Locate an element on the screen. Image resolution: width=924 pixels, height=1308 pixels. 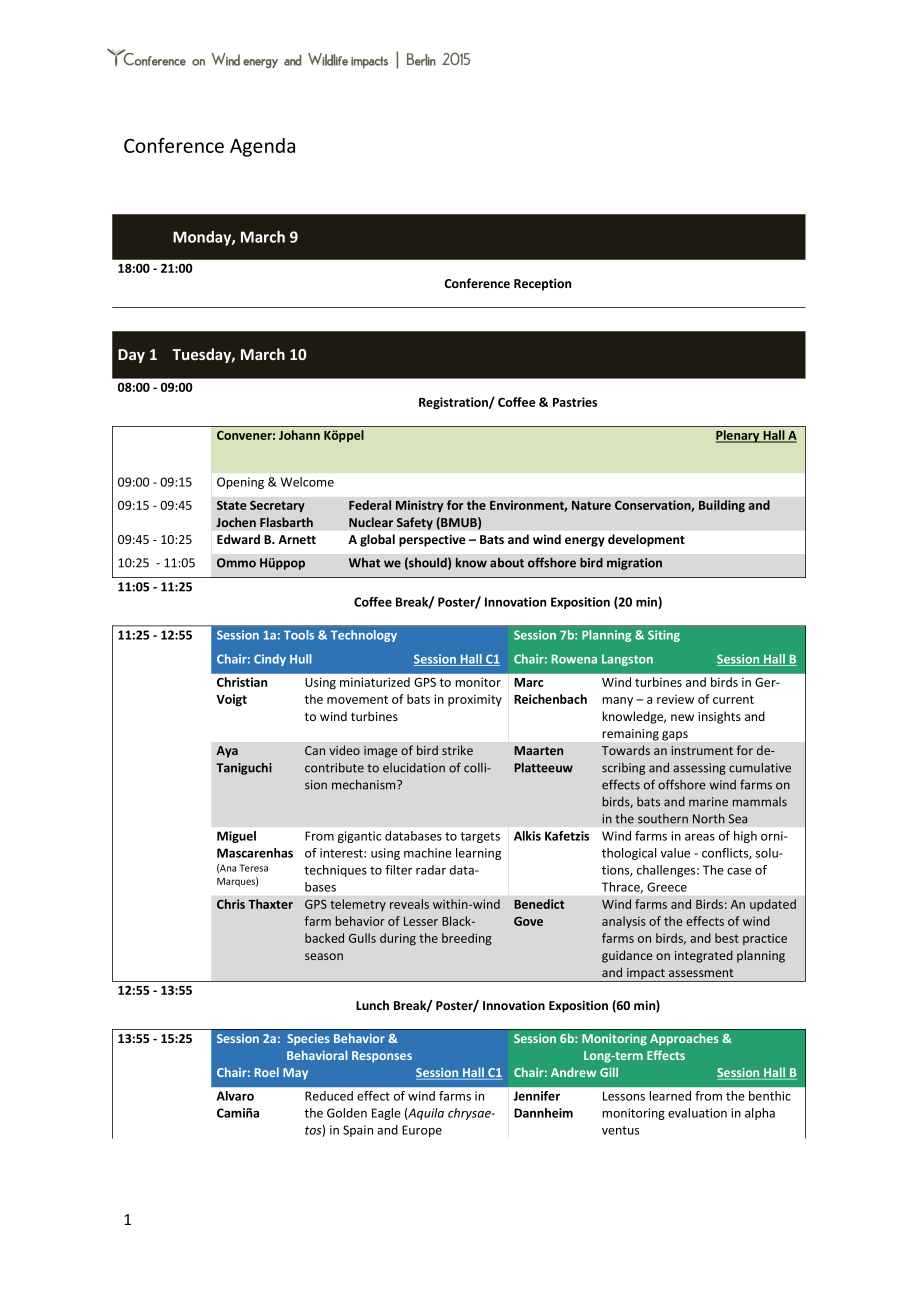
Agenda is located at coordinates (262, 147).
